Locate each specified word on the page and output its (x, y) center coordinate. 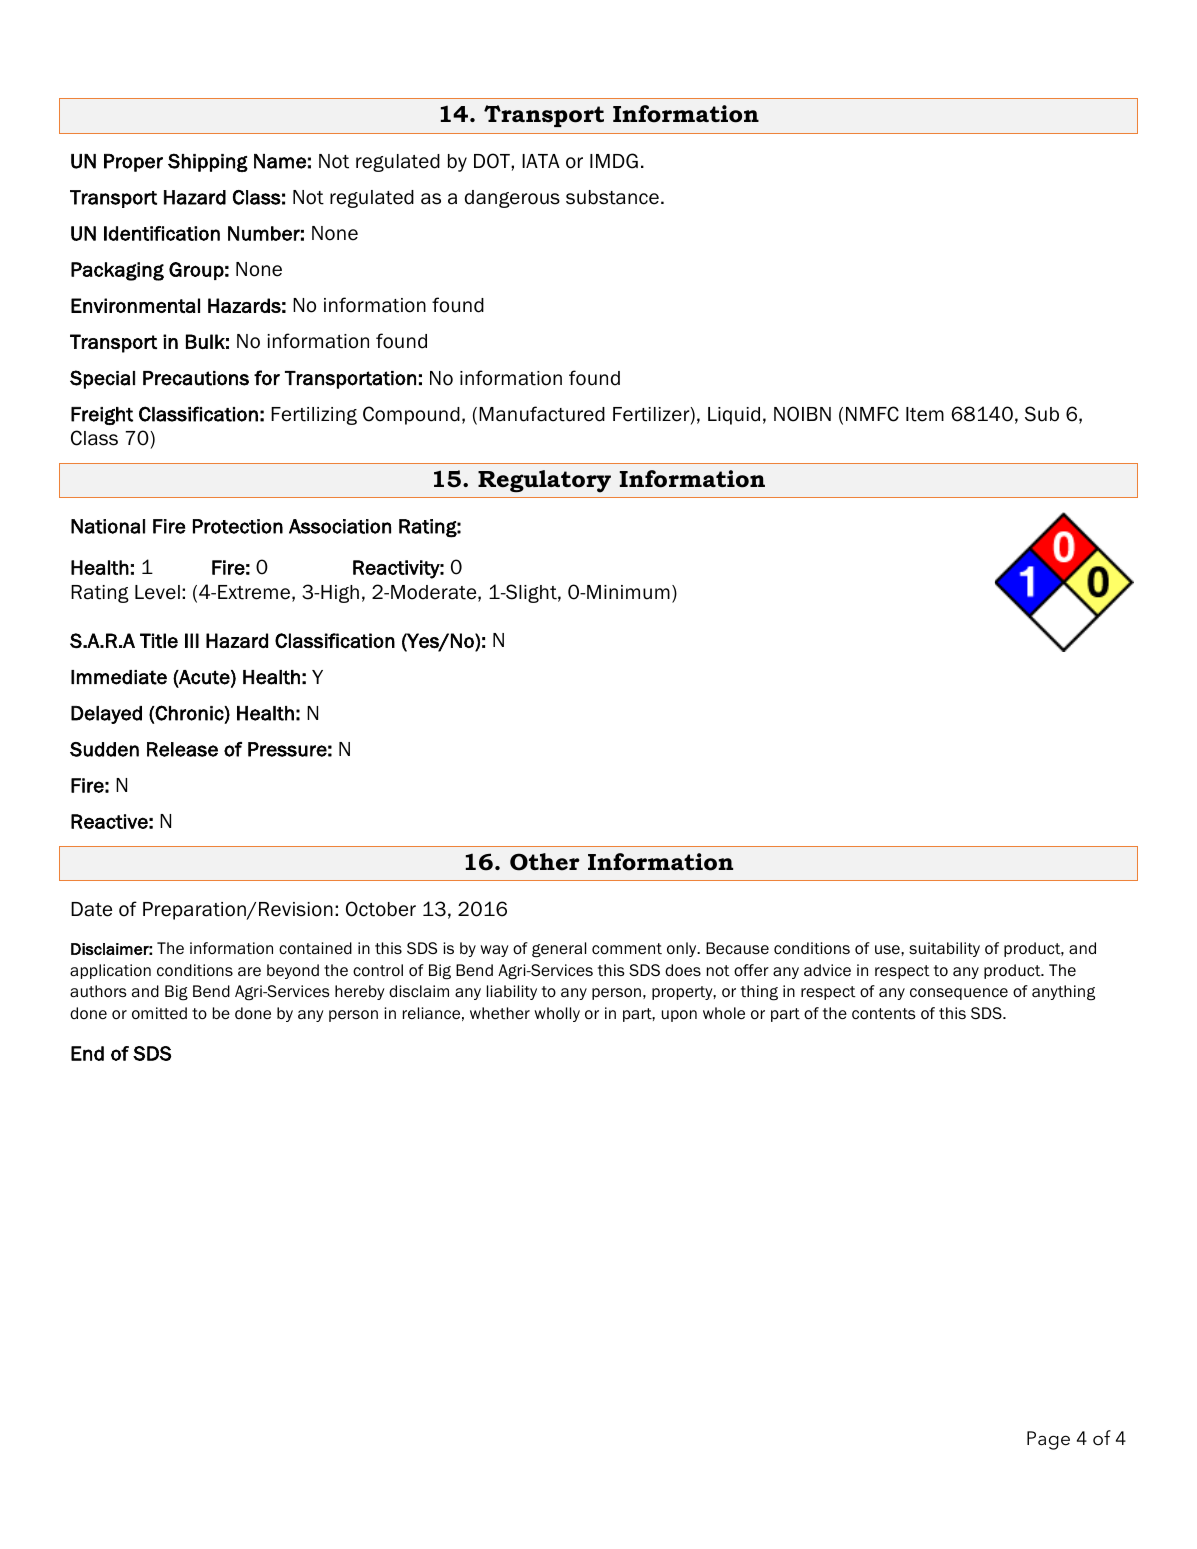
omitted (159, 1013)
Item (925, 414)
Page (1048, 1440)
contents (884, 1014)
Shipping (208, 162)
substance (612, 197)
